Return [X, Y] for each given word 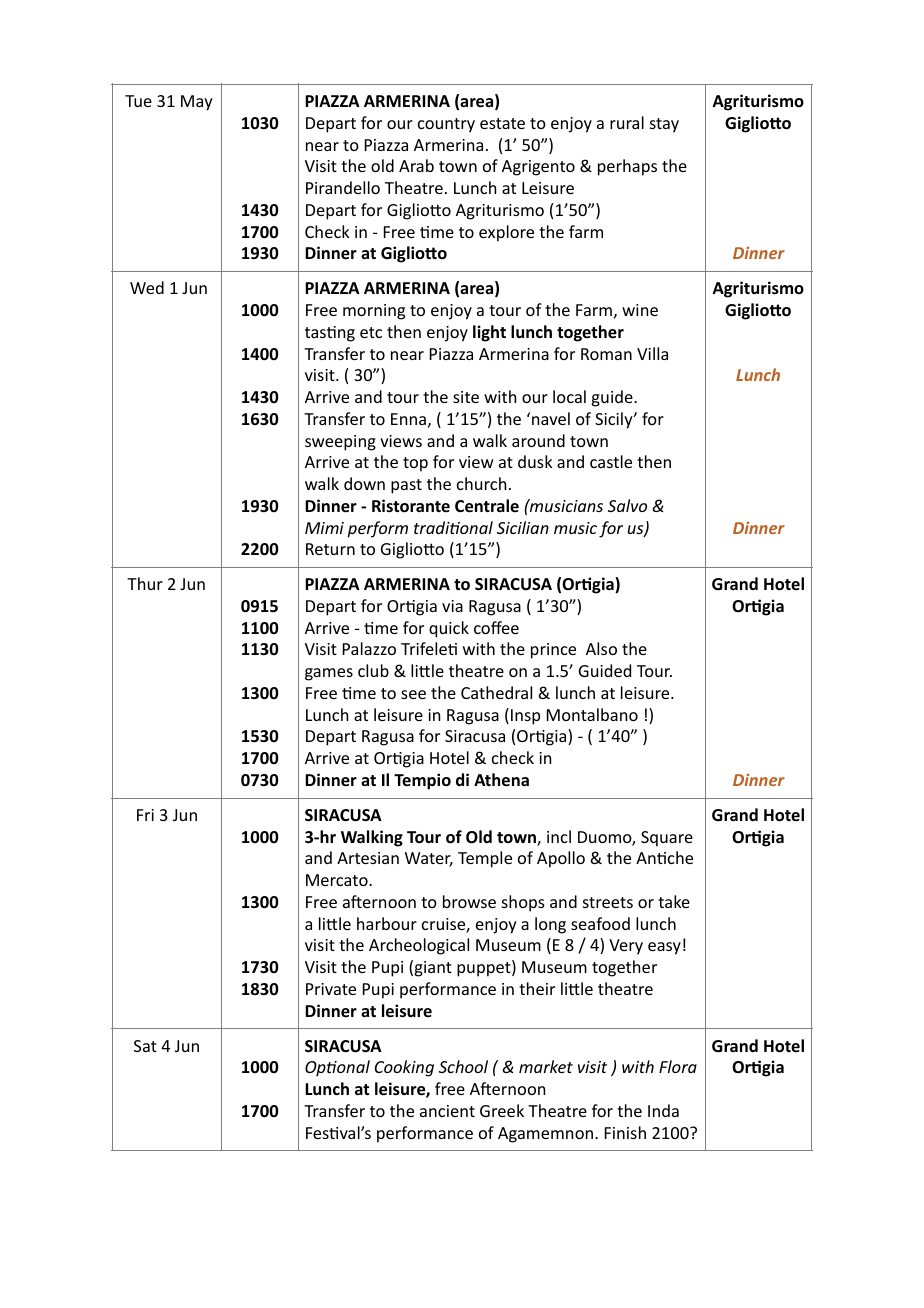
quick [449, 629]
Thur [145, 583]
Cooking [404, 1068]
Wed [147, 287]
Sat [145, 1046]
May [197, 103]
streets [608, 902]
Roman [606, 354]
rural [627, 122]
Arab [416, 165]
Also [601, 648]
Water [429, 859]
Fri [145, 815]
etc [371, 332]
